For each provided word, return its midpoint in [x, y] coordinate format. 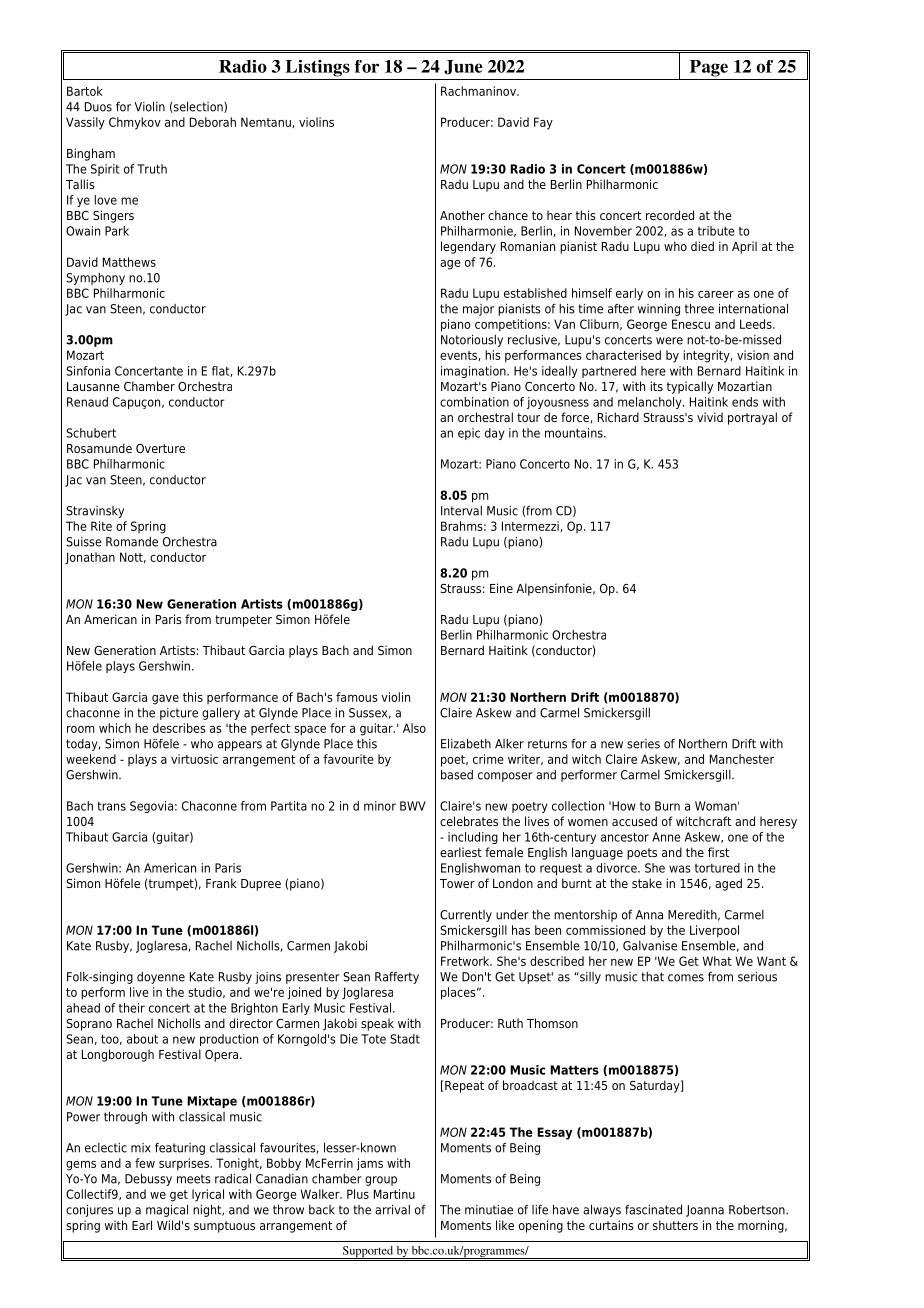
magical [167, 1211]
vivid [710, 417]
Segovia [151, 807]
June [463, 67]
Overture [160, 448]
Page [709, 68]
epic [469, 434]
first [718, 852]
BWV [413, 806]
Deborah [213, 122]
